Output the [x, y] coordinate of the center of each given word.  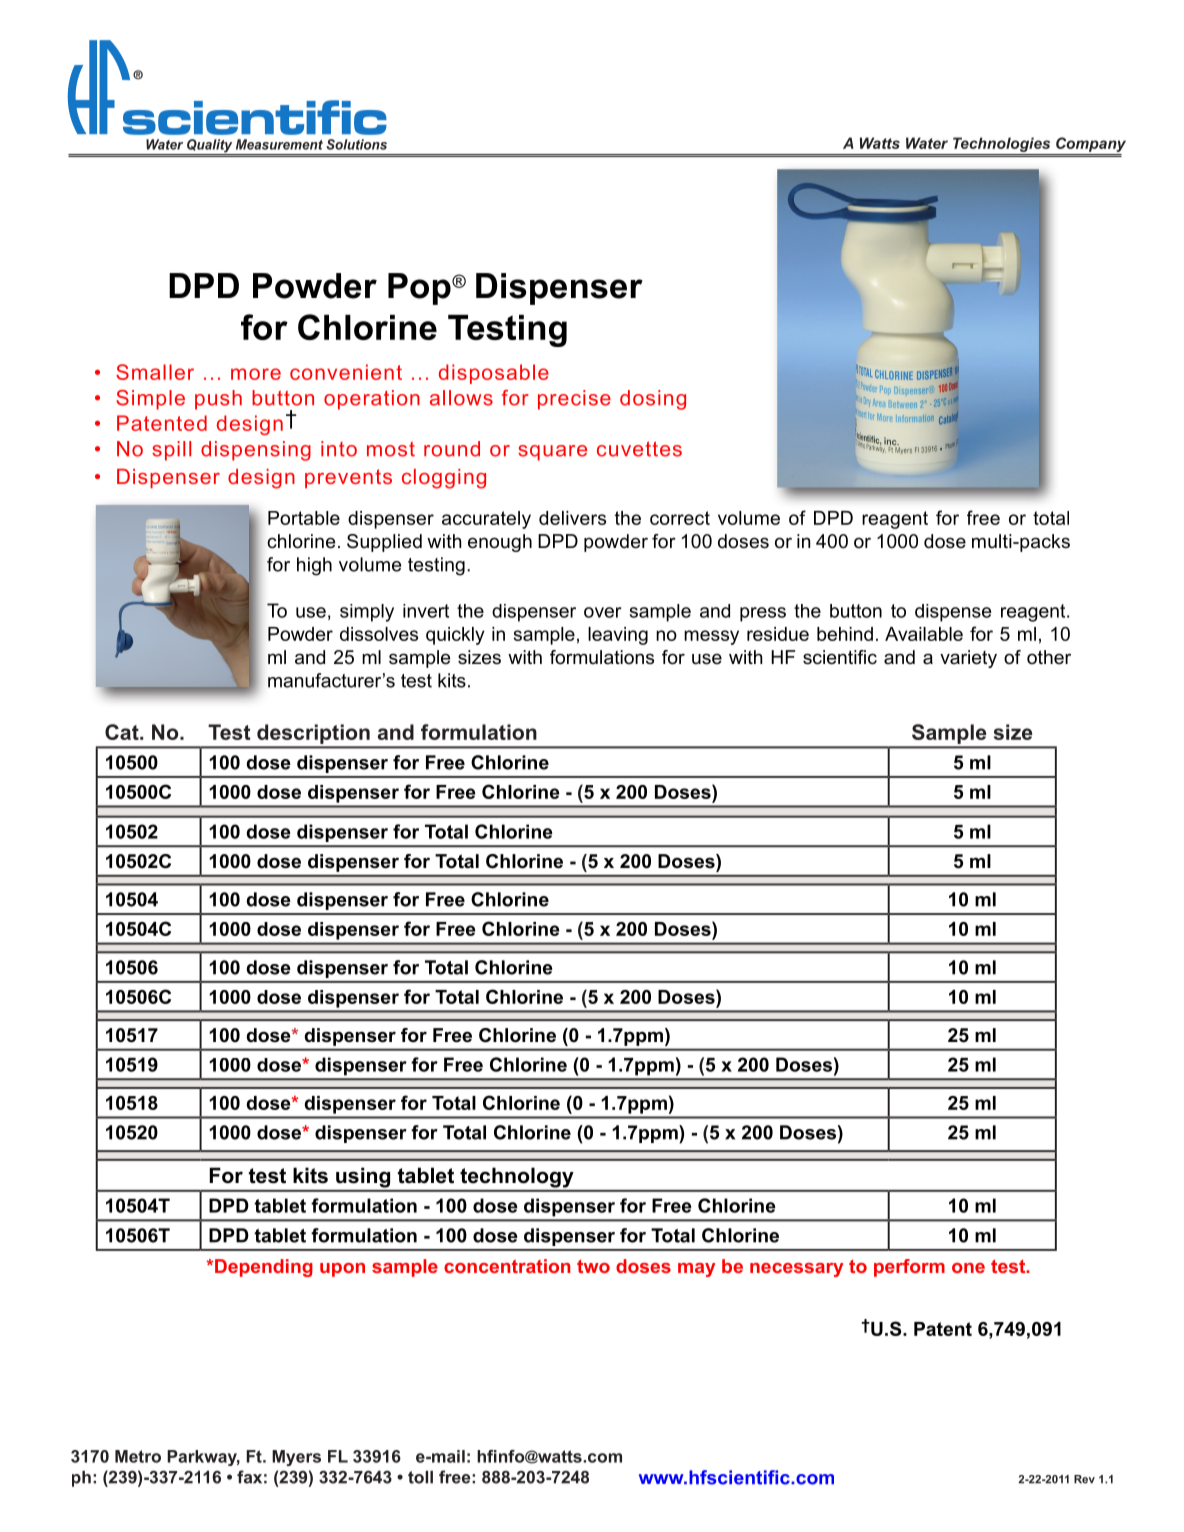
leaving [618, 636]
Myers [296, 1458]
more [256, 374]
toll [420, 1477]
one [968, 1268]
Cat [123, 732]
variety [968, 659]
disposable [494, 374]
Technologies [1001, 144]
